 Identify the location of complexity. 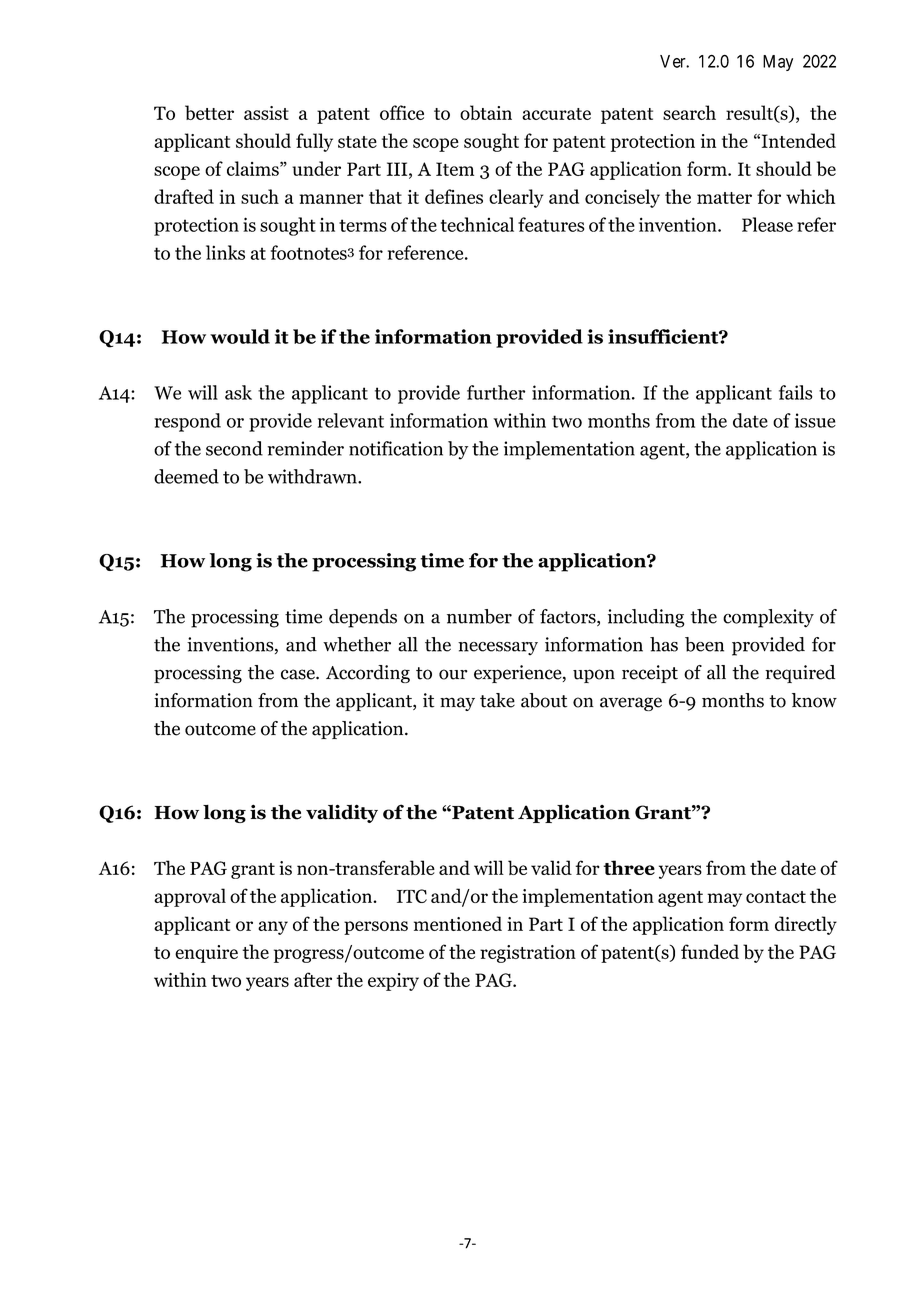
(768, 618).
